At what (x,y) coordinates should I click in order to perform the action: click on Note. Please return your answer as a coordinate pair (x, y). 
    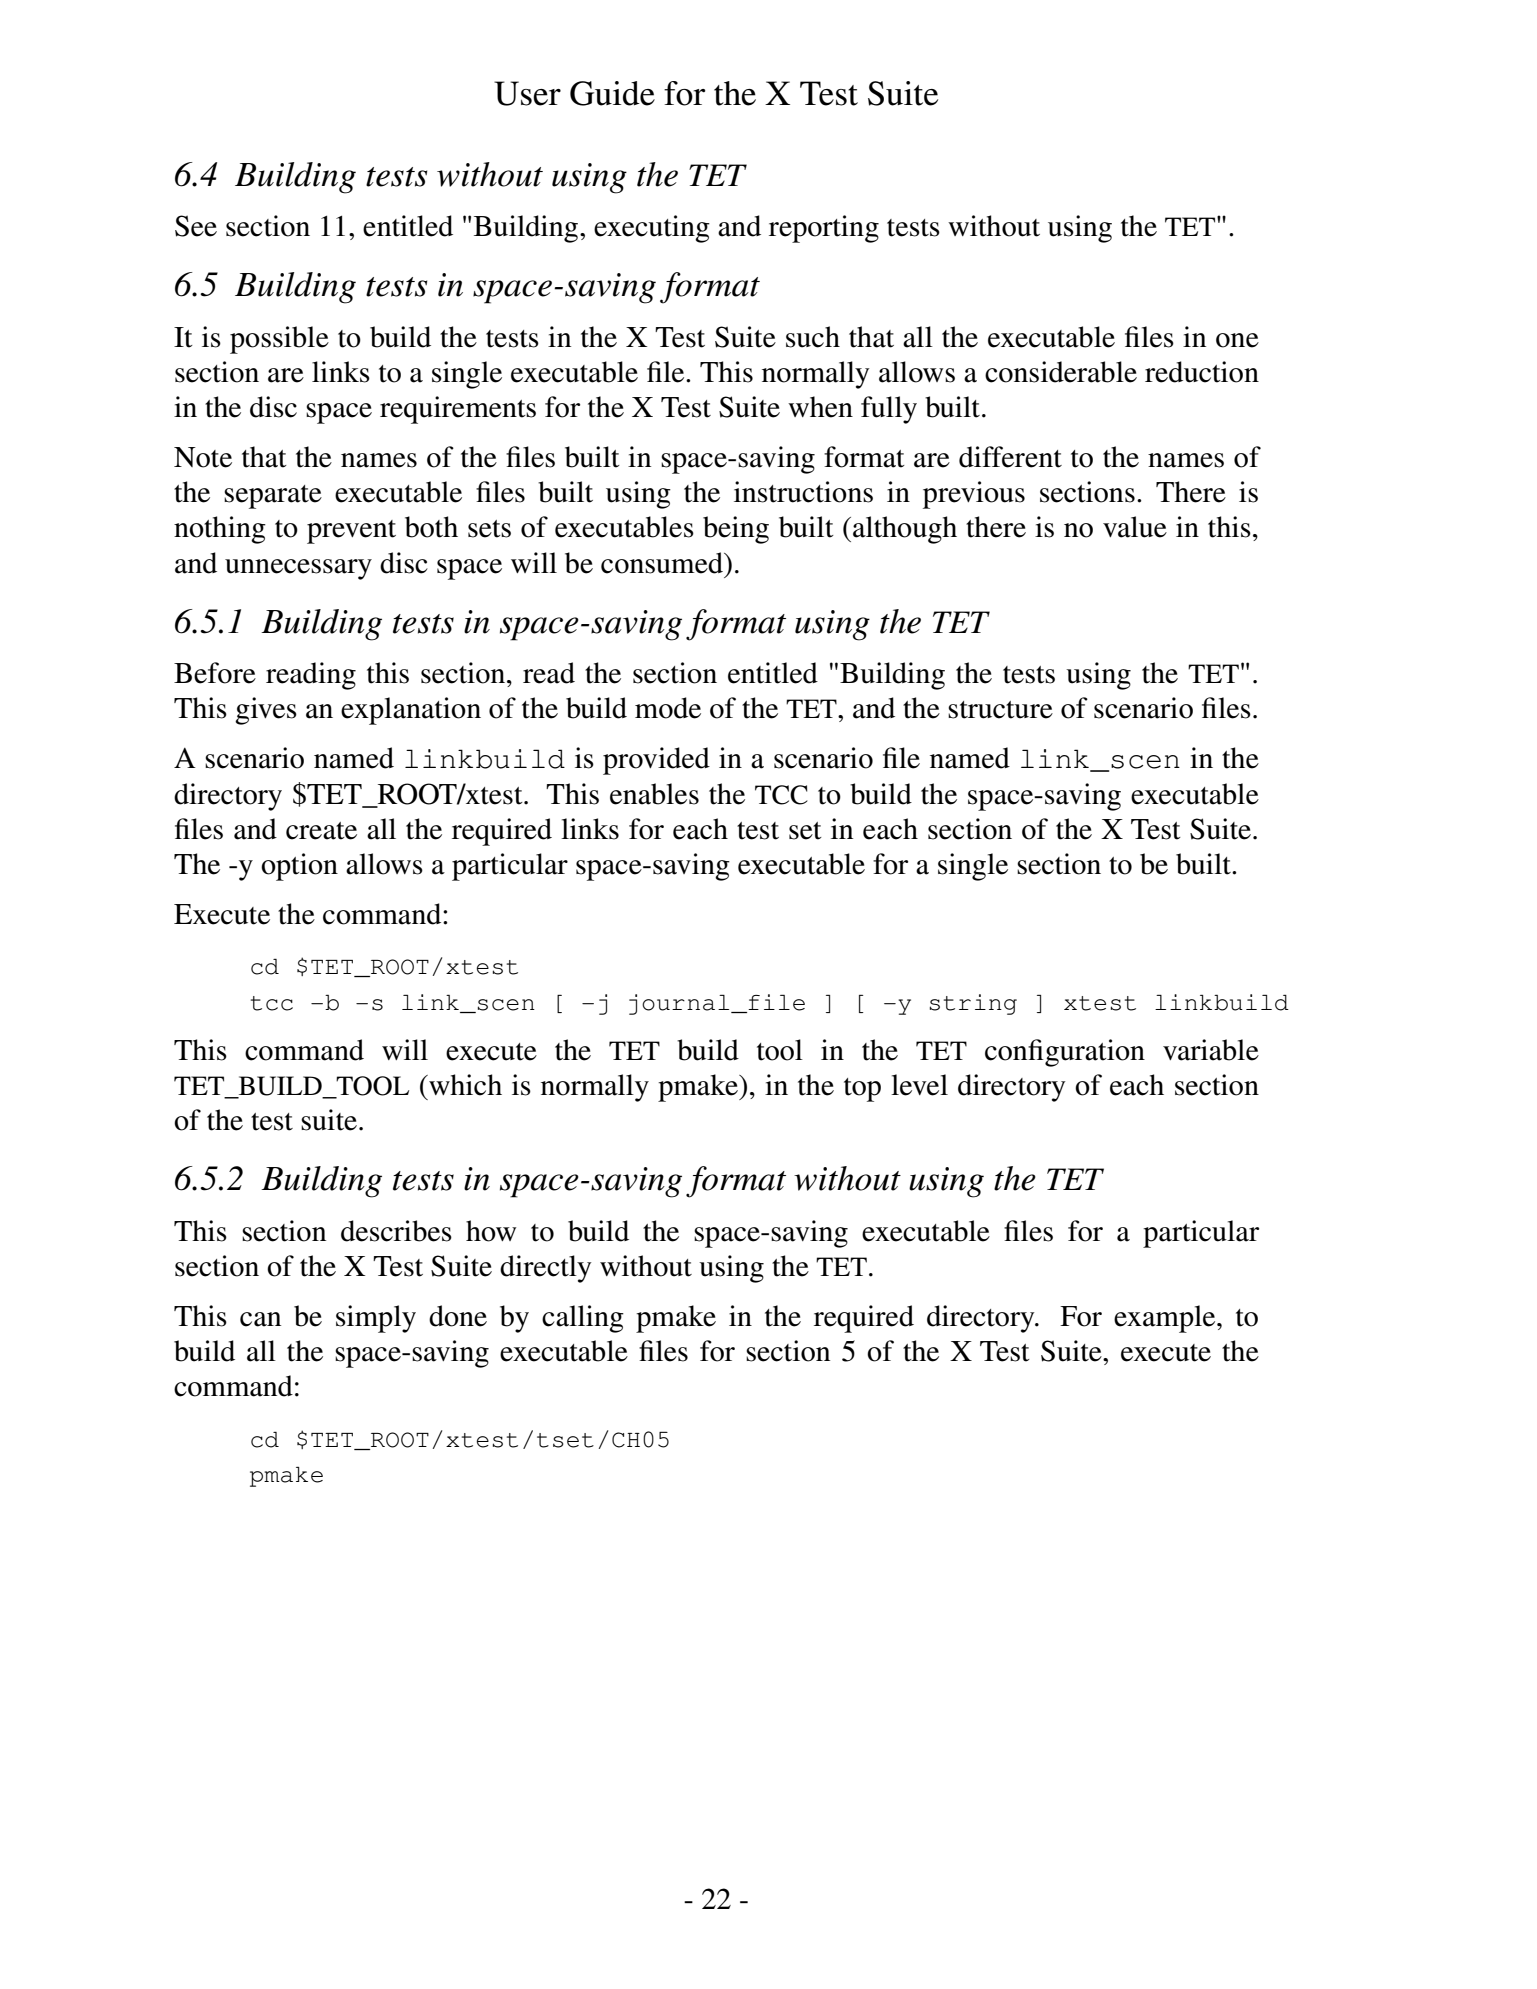
    Looking at the image, I should click on (203, 457).
